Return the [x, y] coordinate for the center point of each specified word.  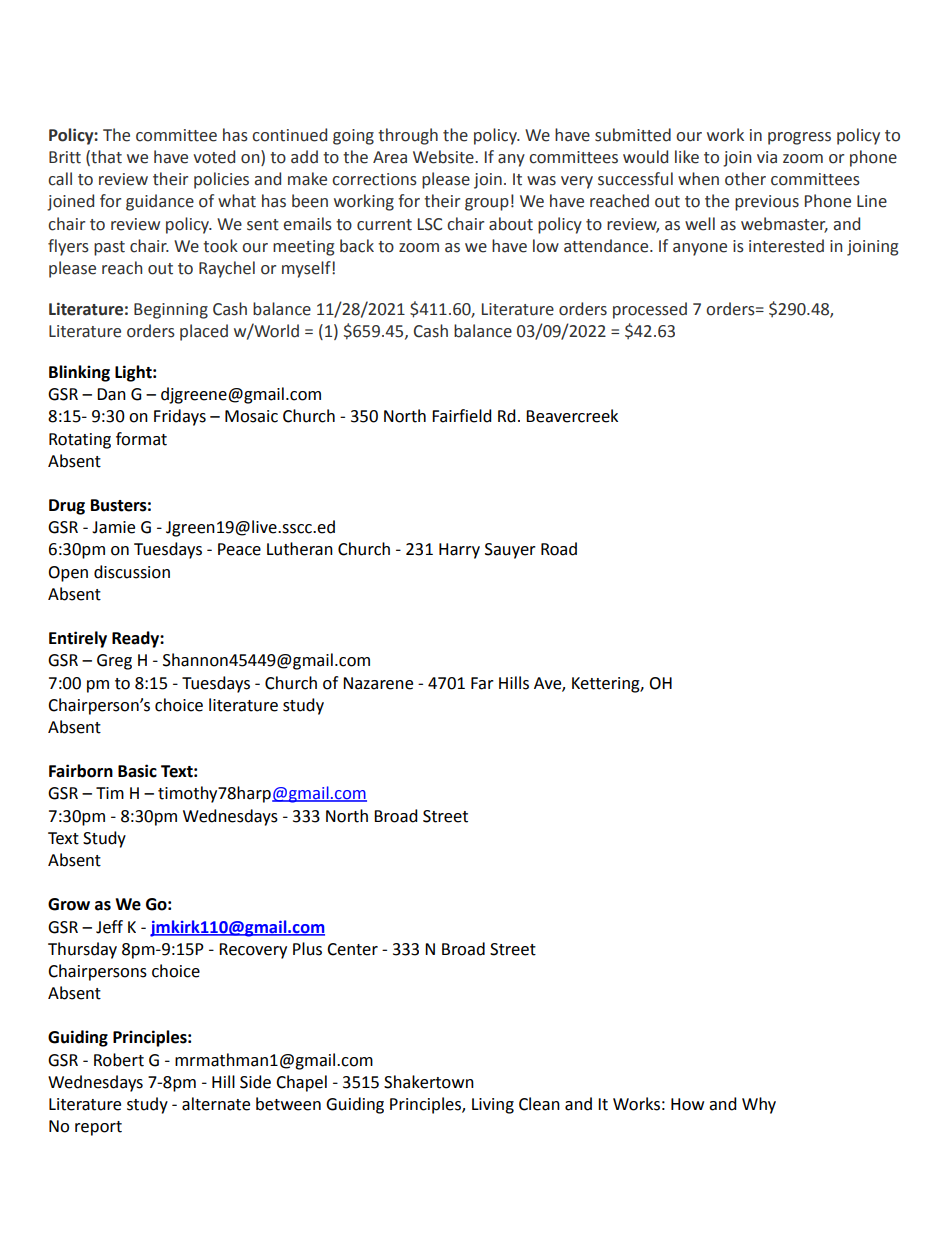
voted [214, 157]
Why [759, 1105]
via [767, 157]
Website [444, 157]
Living [493, 1106]
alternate [216, 1104]
